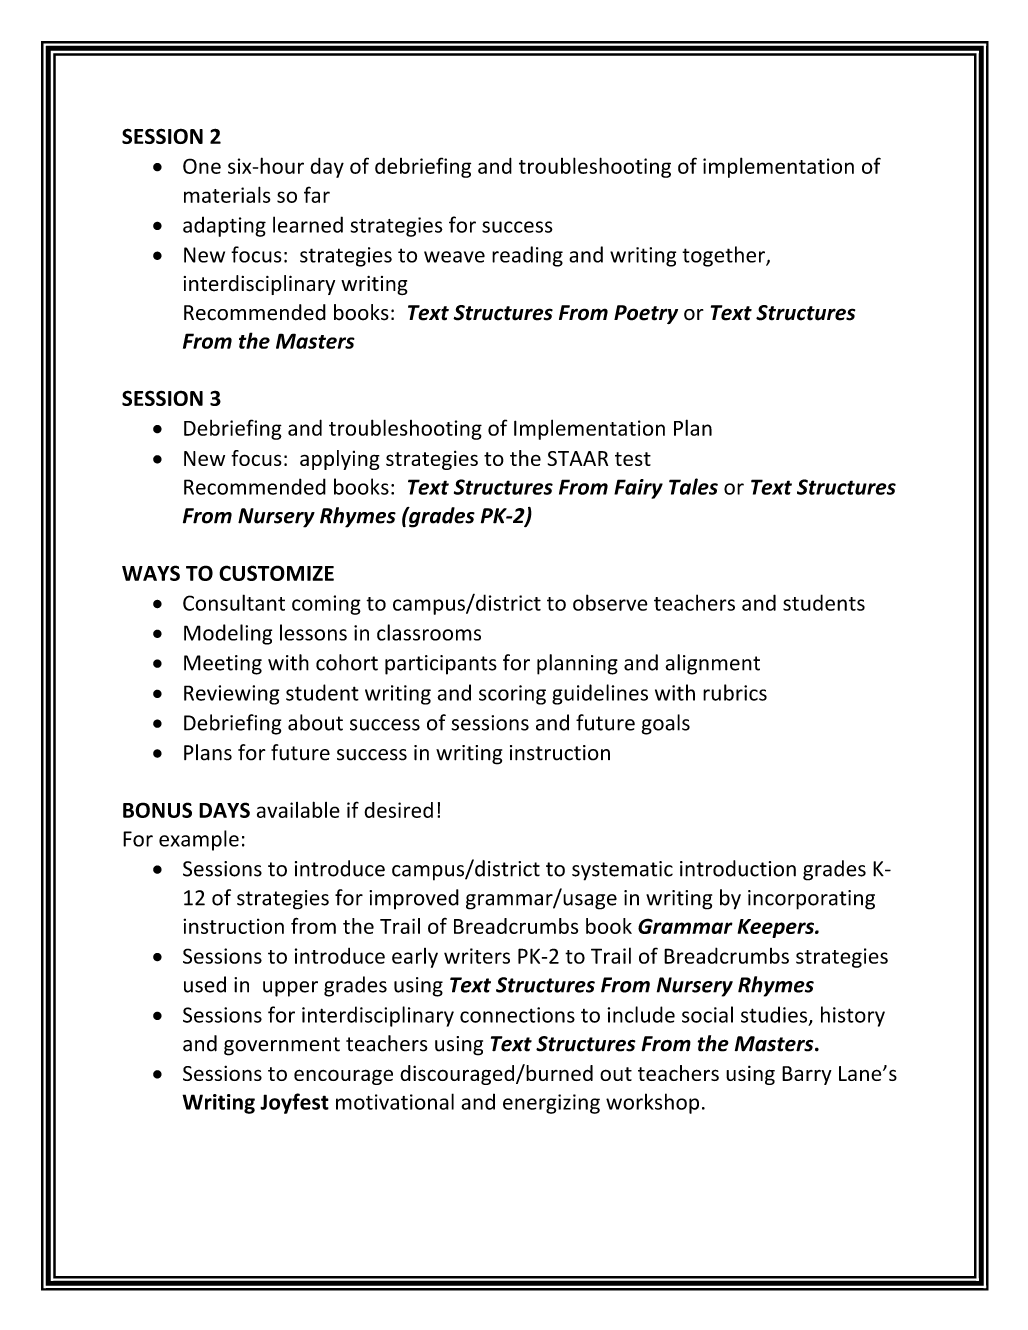 The width and height of the screenshot is (1028, 1330). Describe the element at coordinates (227, 194) in the screenshot. I see `materials` at that location.
